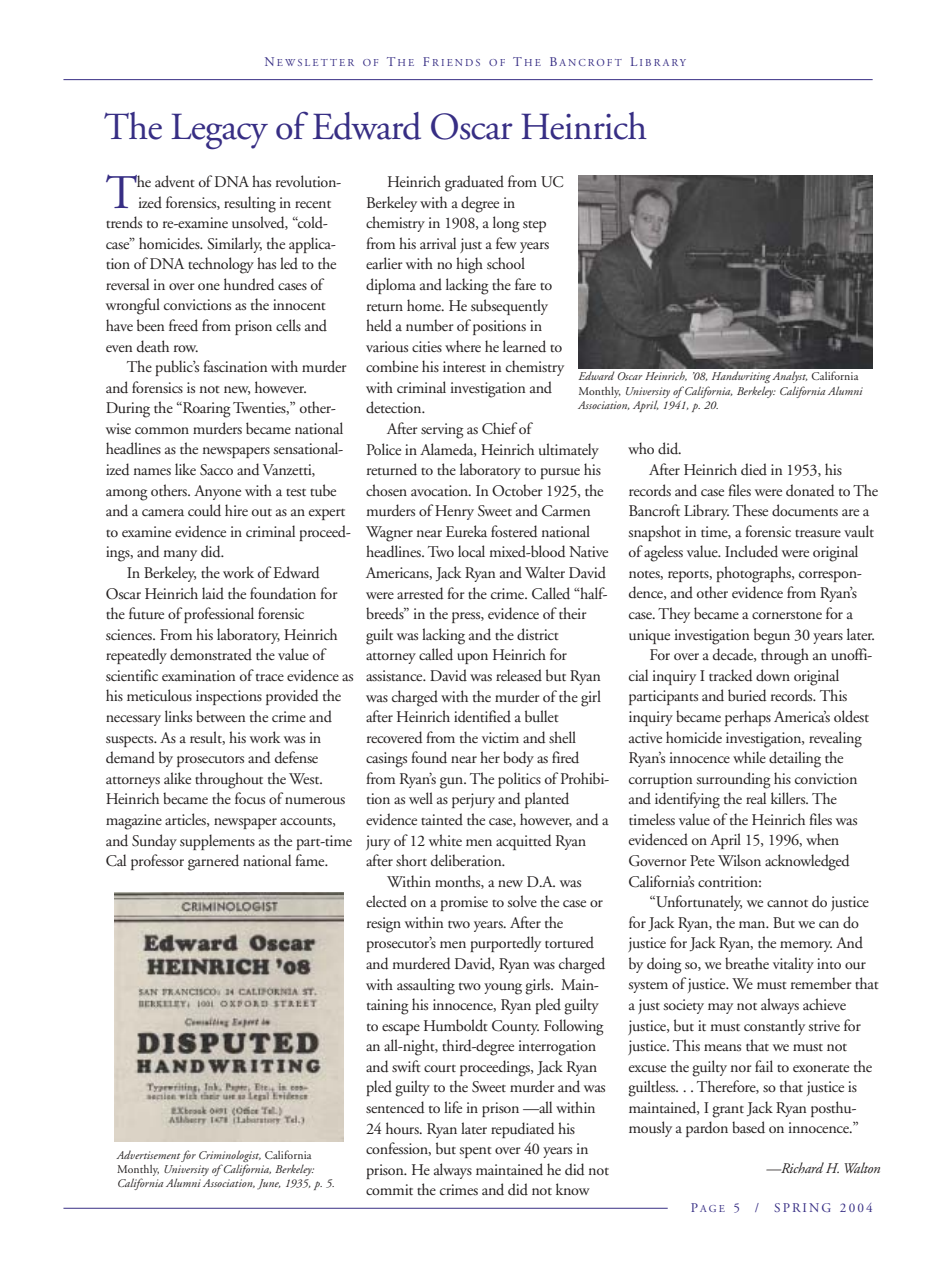  Describe the element at coordinates (175, 181) in the screenshot. I see `advent` at that location.
